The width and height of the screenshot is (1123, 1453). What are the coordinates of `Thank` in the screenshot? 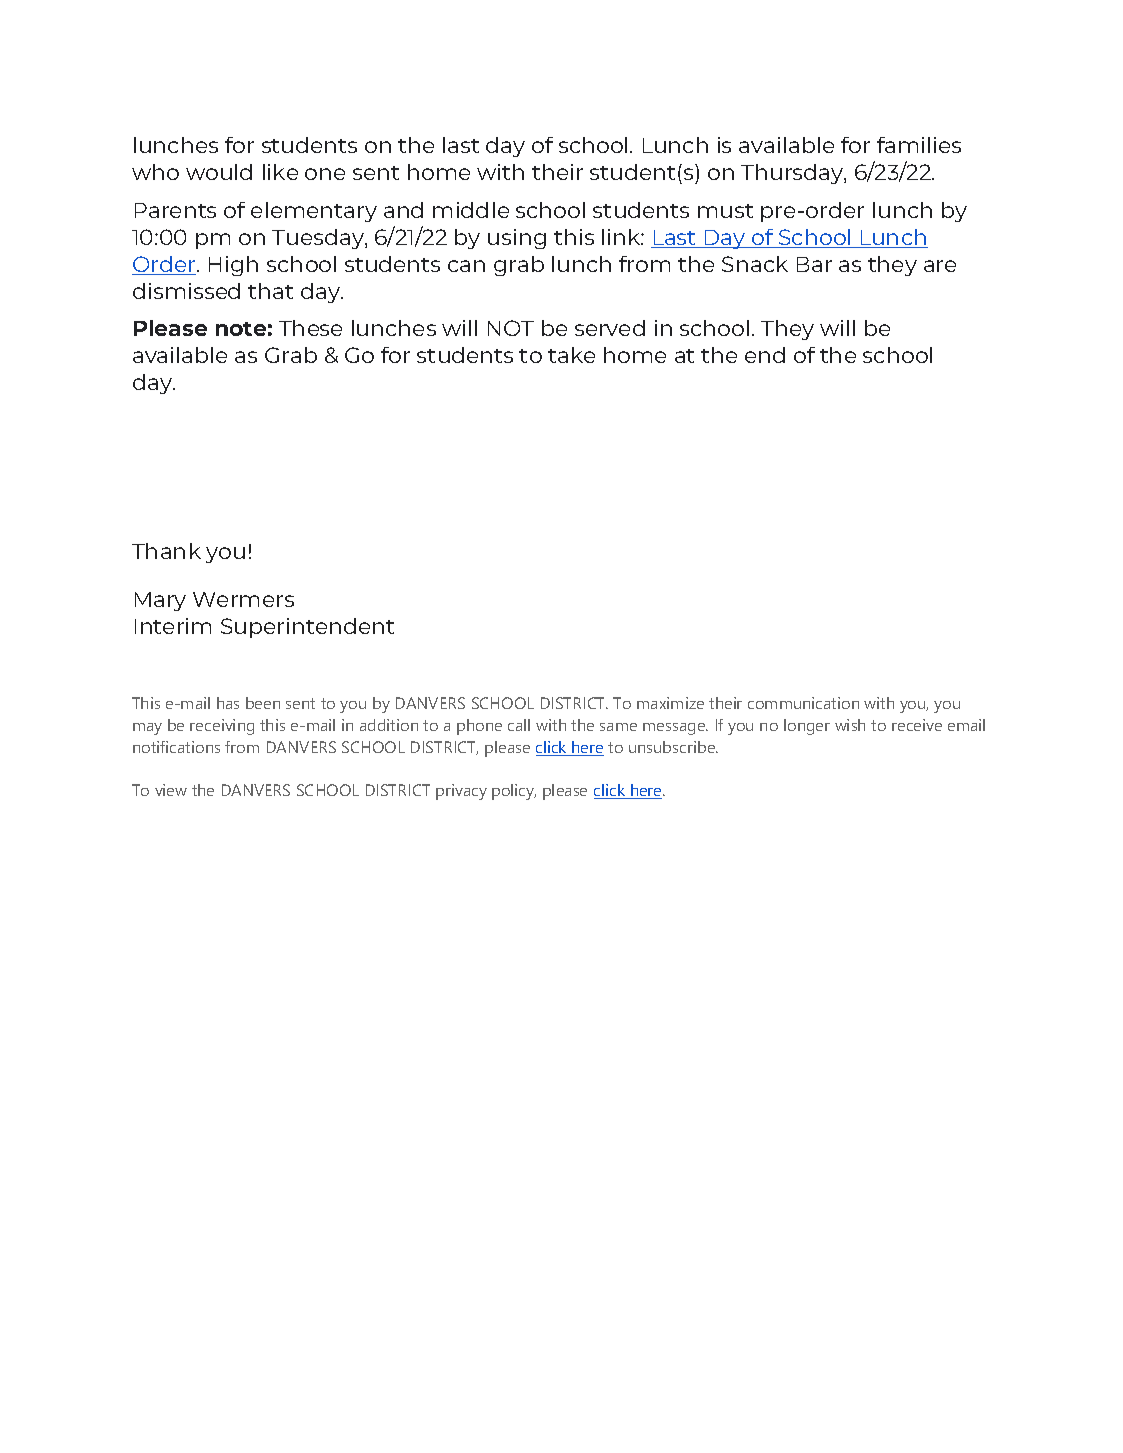 It's located at (166, 551).
